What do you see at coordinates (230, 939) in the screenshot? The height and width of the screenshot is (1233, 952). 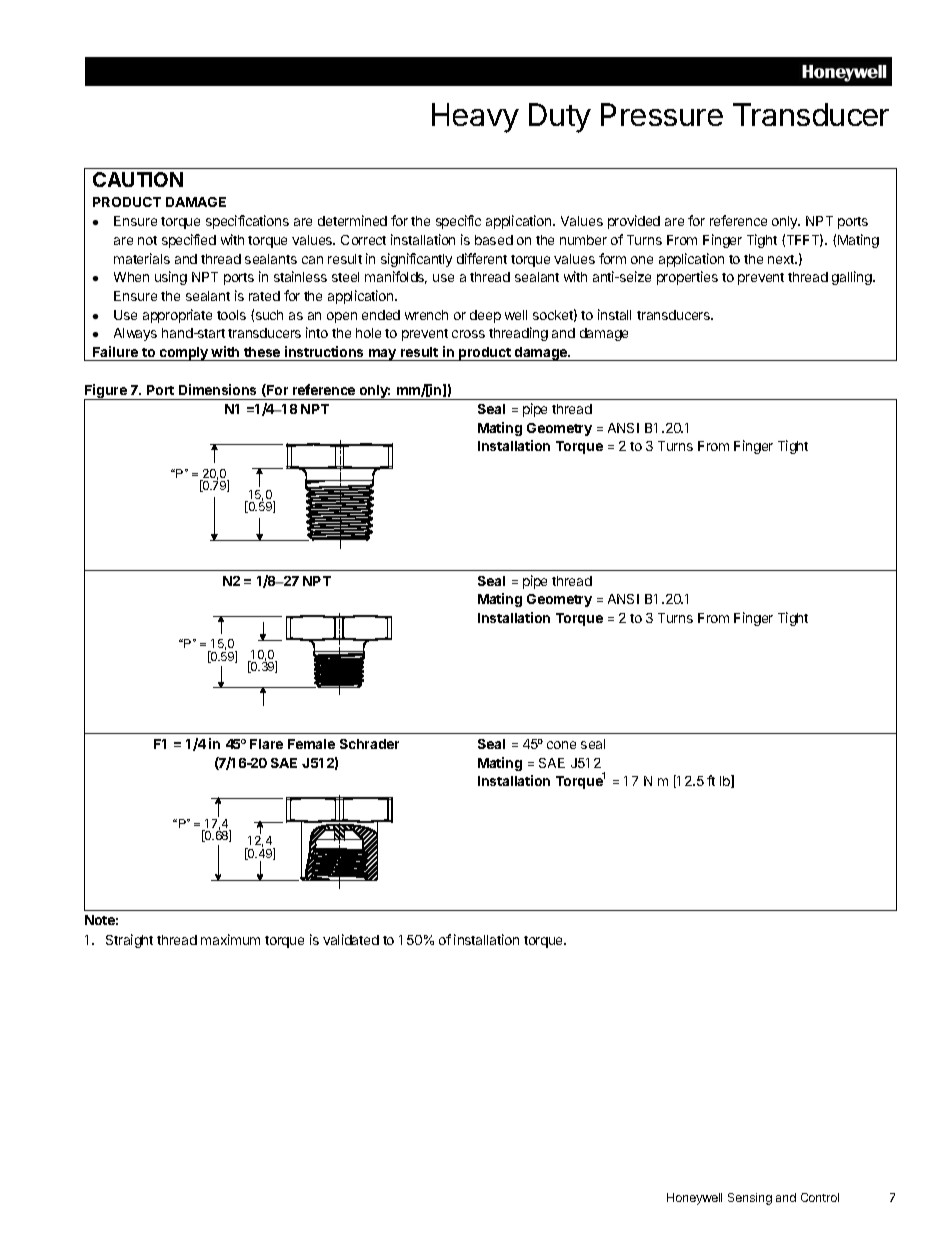 I see `maximum` at bounding box center [230, 939].
